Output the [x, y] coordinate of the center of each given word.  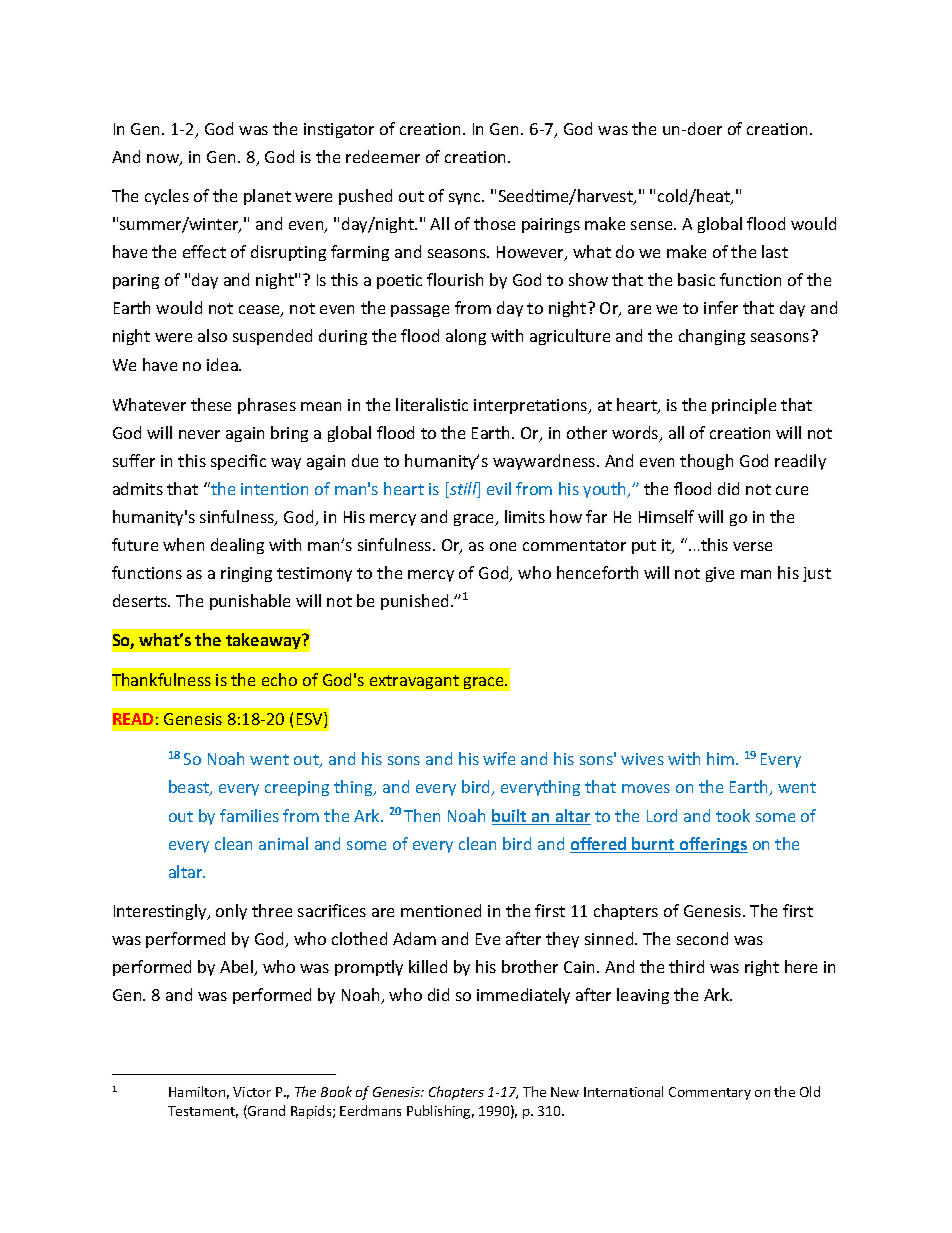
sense [653, 225]
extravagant [414, 682]
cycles [167, 197]
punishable [250, 602]
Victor [252, 1092]
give [720, 574]
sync [466, 199]
